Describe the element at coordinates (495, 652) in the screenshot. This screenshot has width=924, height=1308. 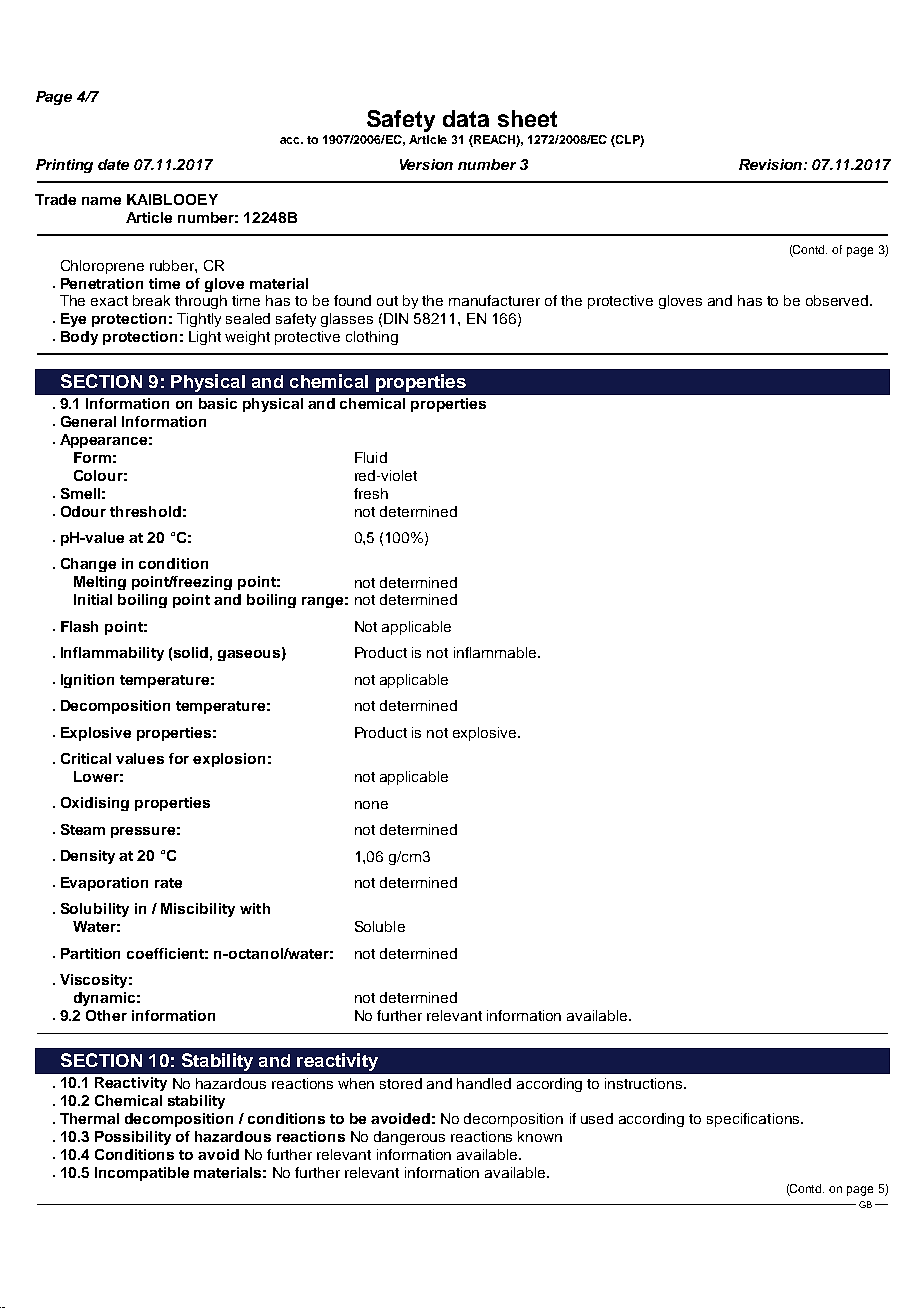
I see `inflammable` at that location.
